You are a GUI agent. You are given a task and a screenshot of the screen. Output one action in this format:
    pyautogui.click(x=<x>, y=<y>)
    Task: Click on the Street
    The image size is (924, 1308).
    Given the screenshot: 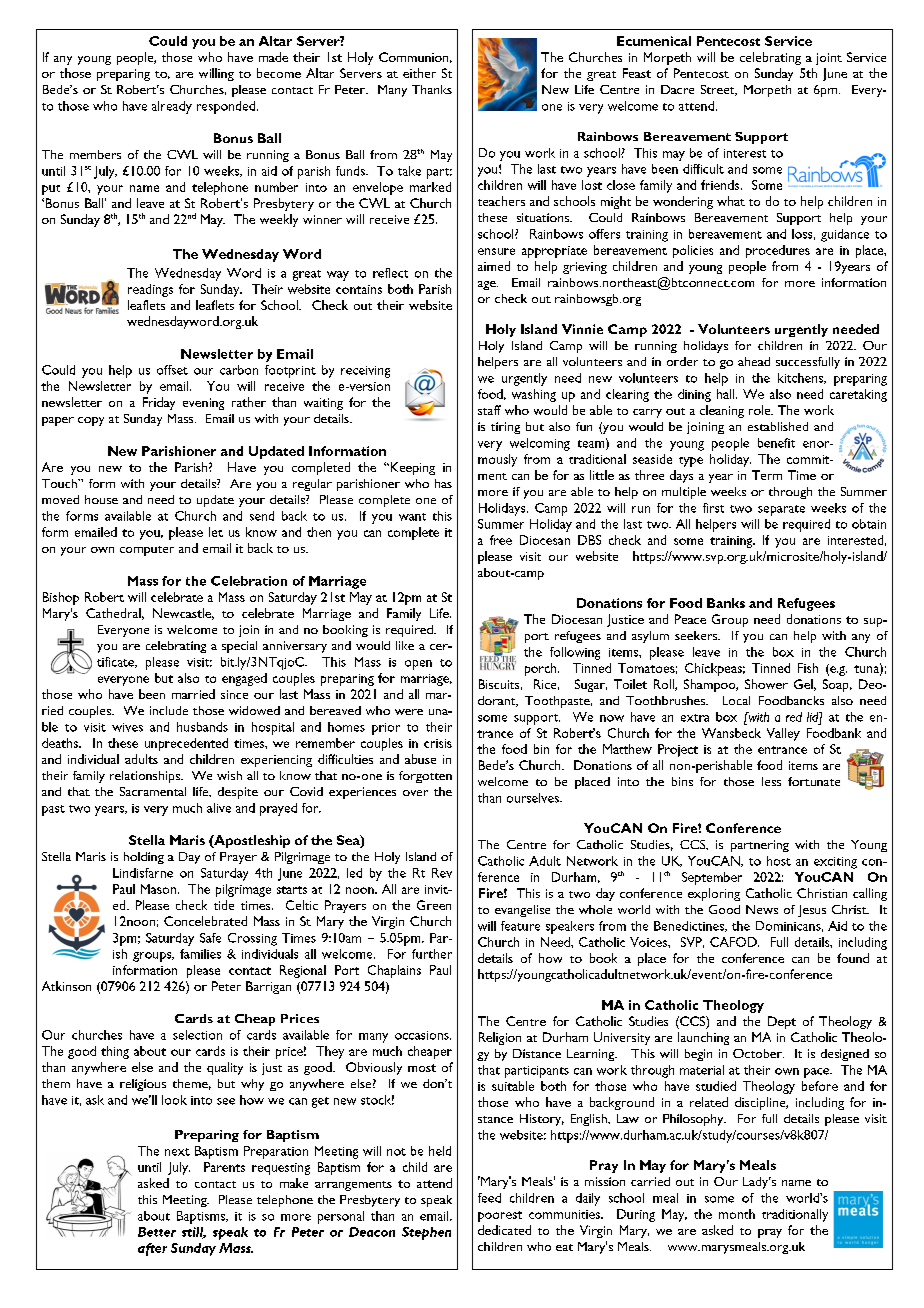 What is the action you would take?
    pyautogui.click(x=719, y=90)
